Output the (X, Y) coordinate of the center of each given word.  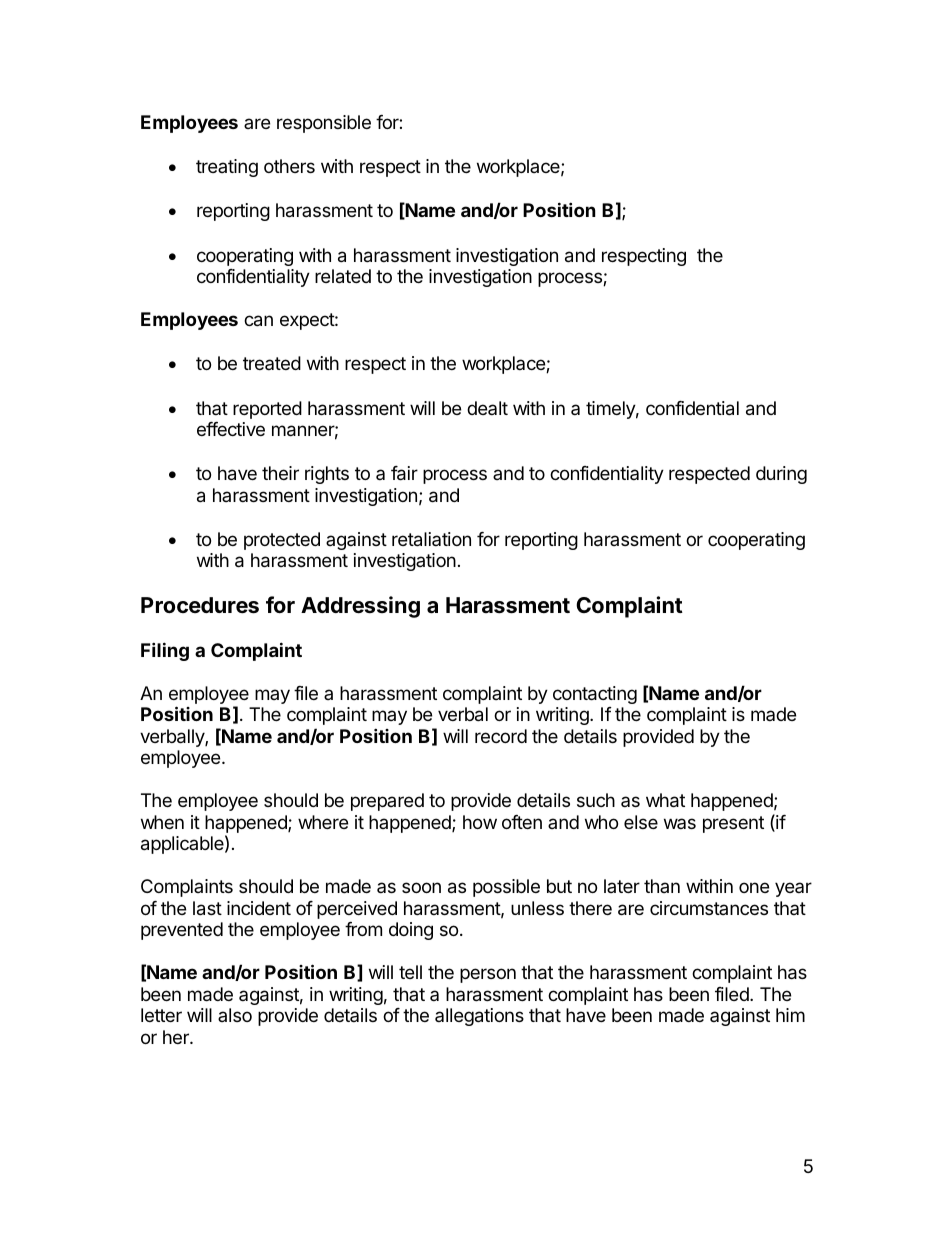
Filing (165, 651)
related (343, 276)
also (235, 1015)
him (790, 1015)
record (501, 736)
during (781, 475)
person (488, 975)
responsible (324, 124)
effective (231, 429)
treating (227, 168)
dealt (487, 408)
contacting (595, 695)
